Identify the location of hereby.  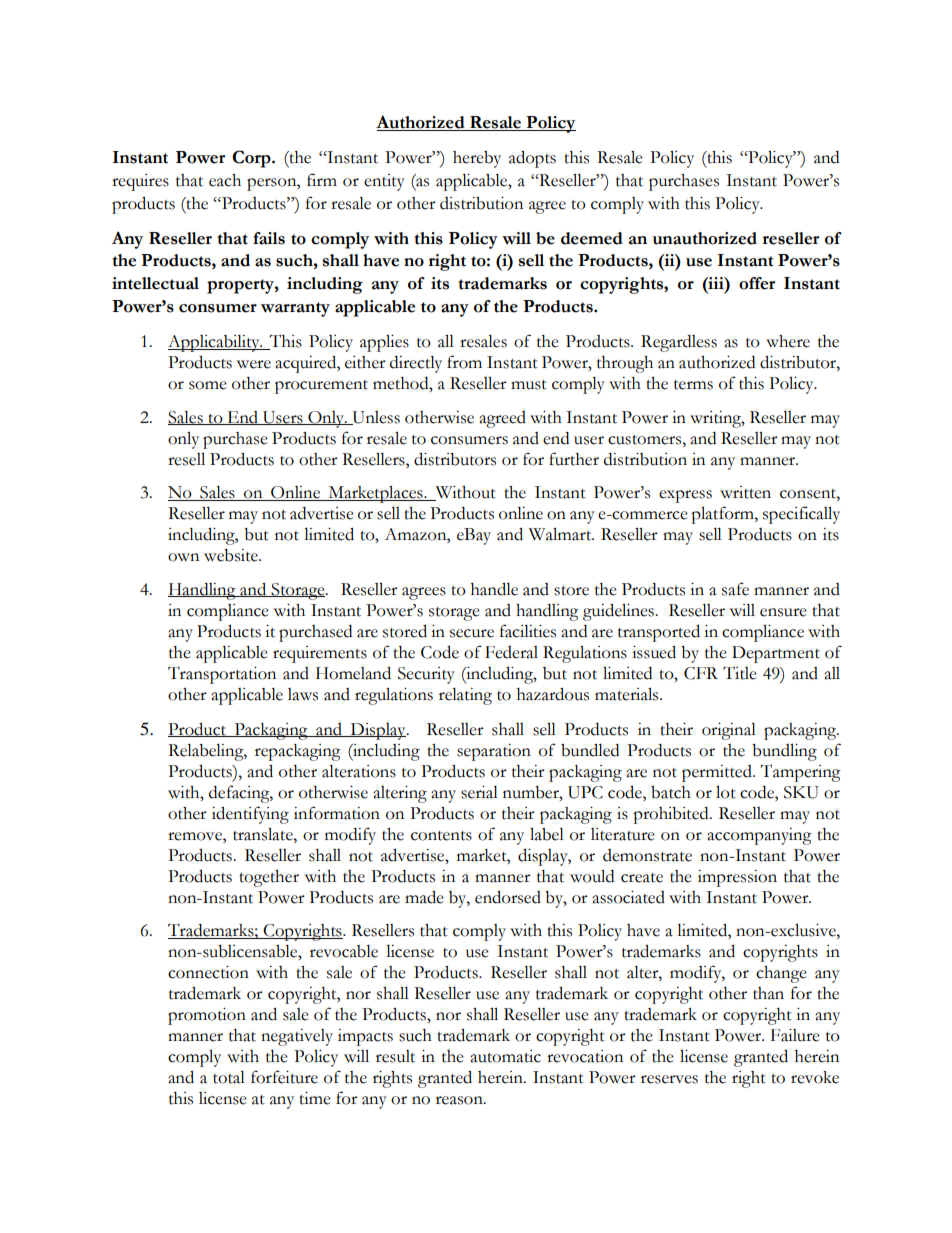
(477, 159).
